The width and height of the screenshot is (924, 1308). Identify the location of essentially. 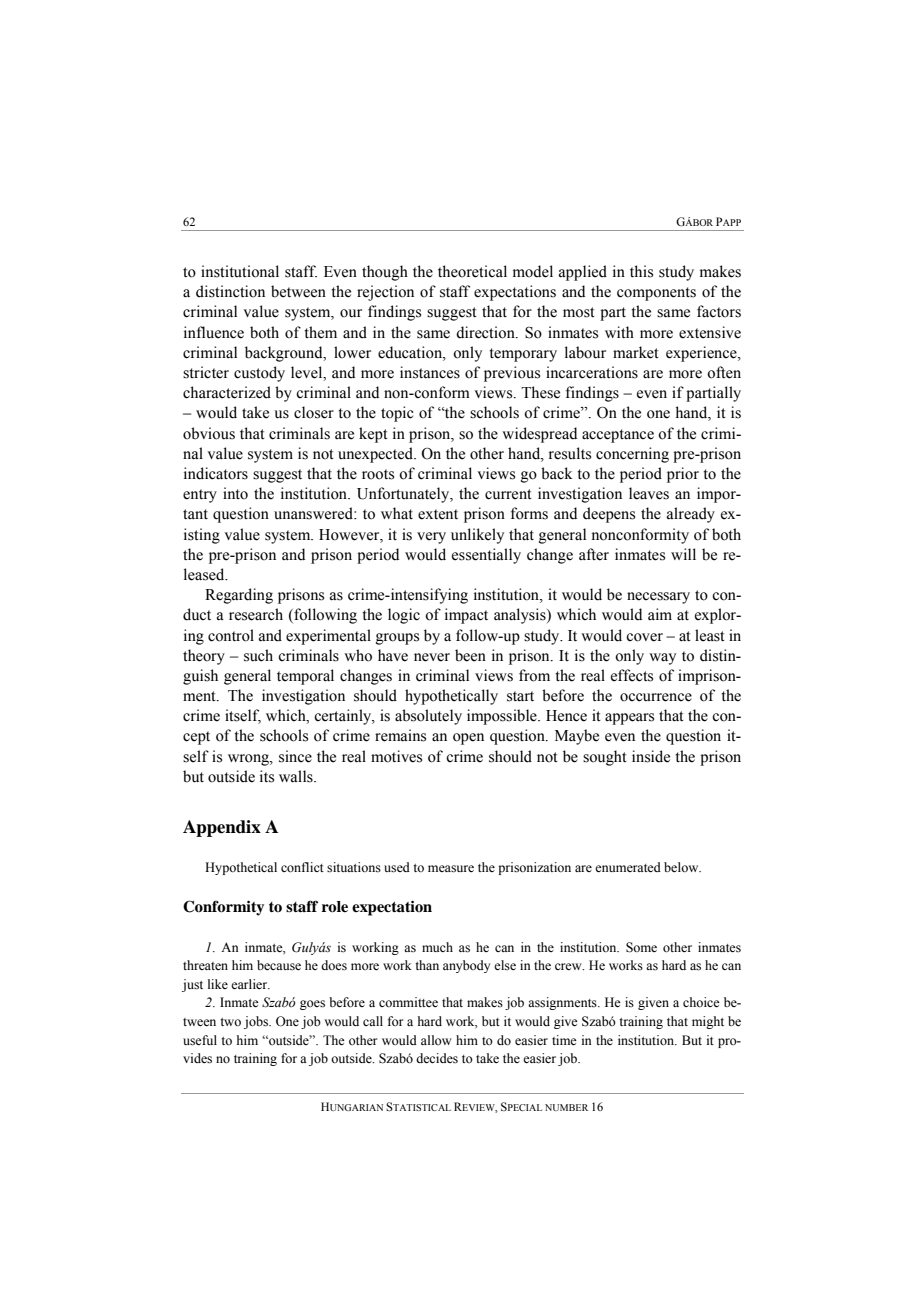
(486, 556).
